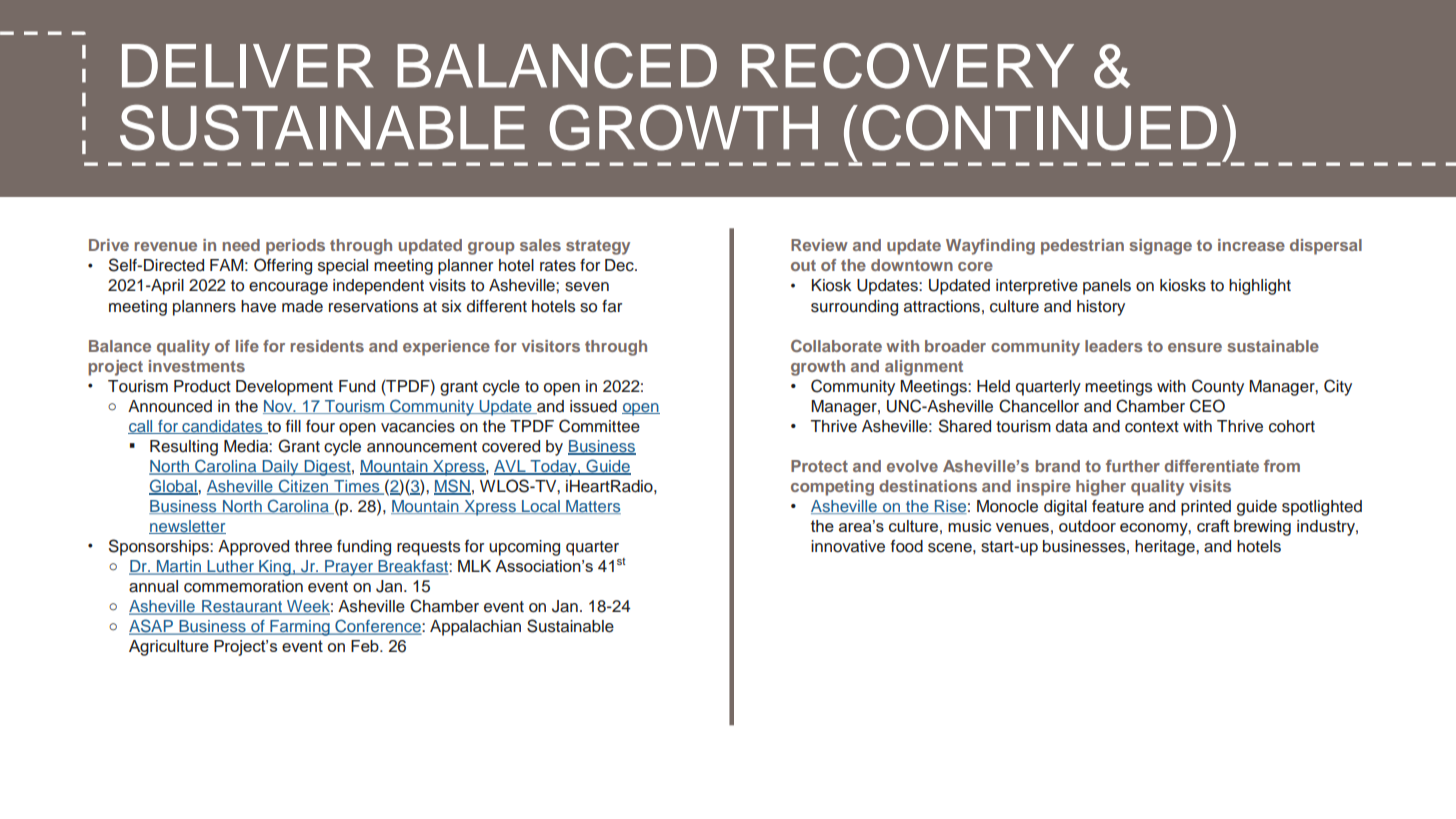 This screenshot has width=1456, height=819. Describe the element at coordinates (1039, 127) in the screenshot. I see `CONTINUED` at that location.
